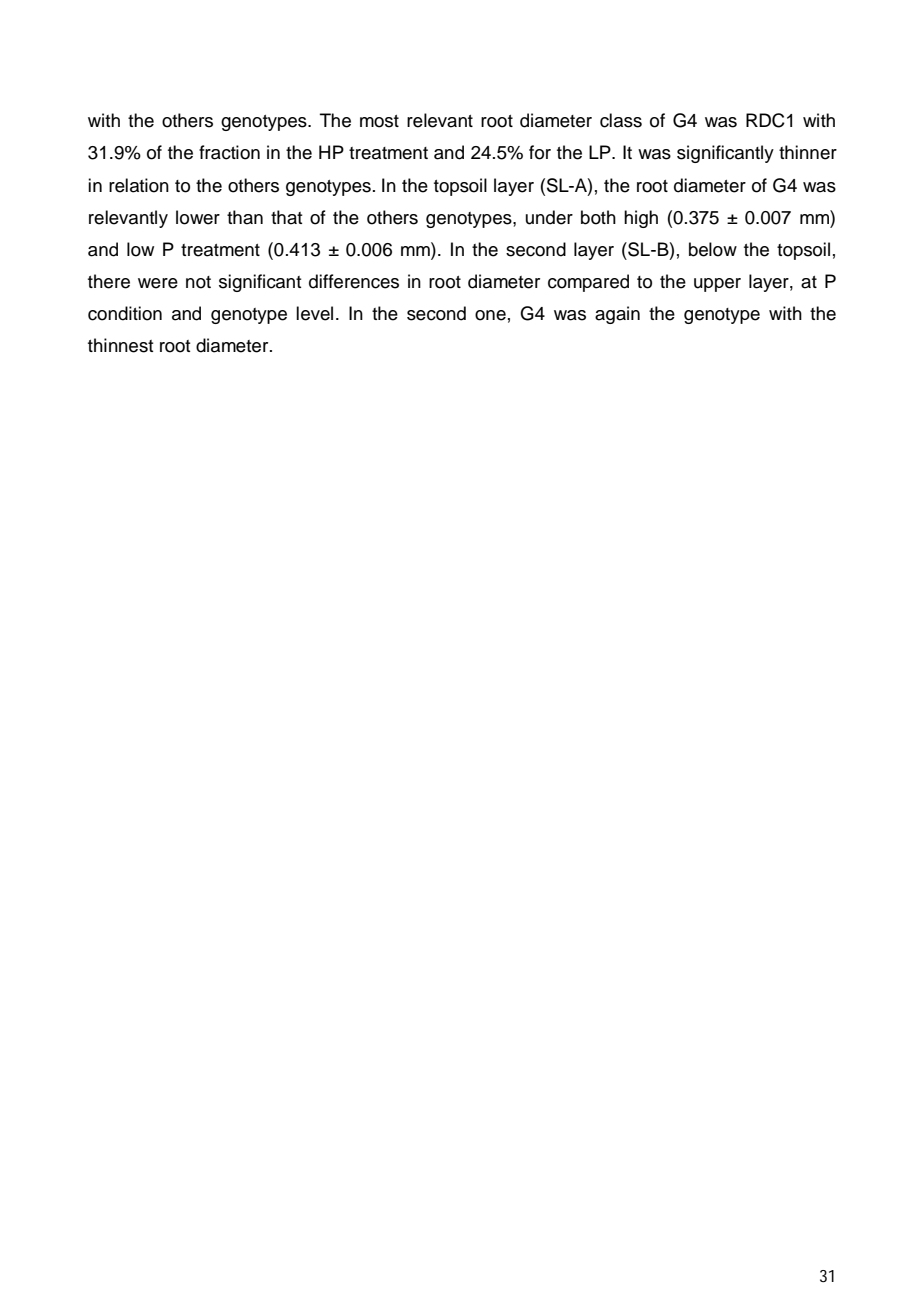 Image resolution: width=924 pixels, height=1308 pixels. What do you see at coordinates (621, 120) in the page?
I see `class` at bounding box center [621, 120].
